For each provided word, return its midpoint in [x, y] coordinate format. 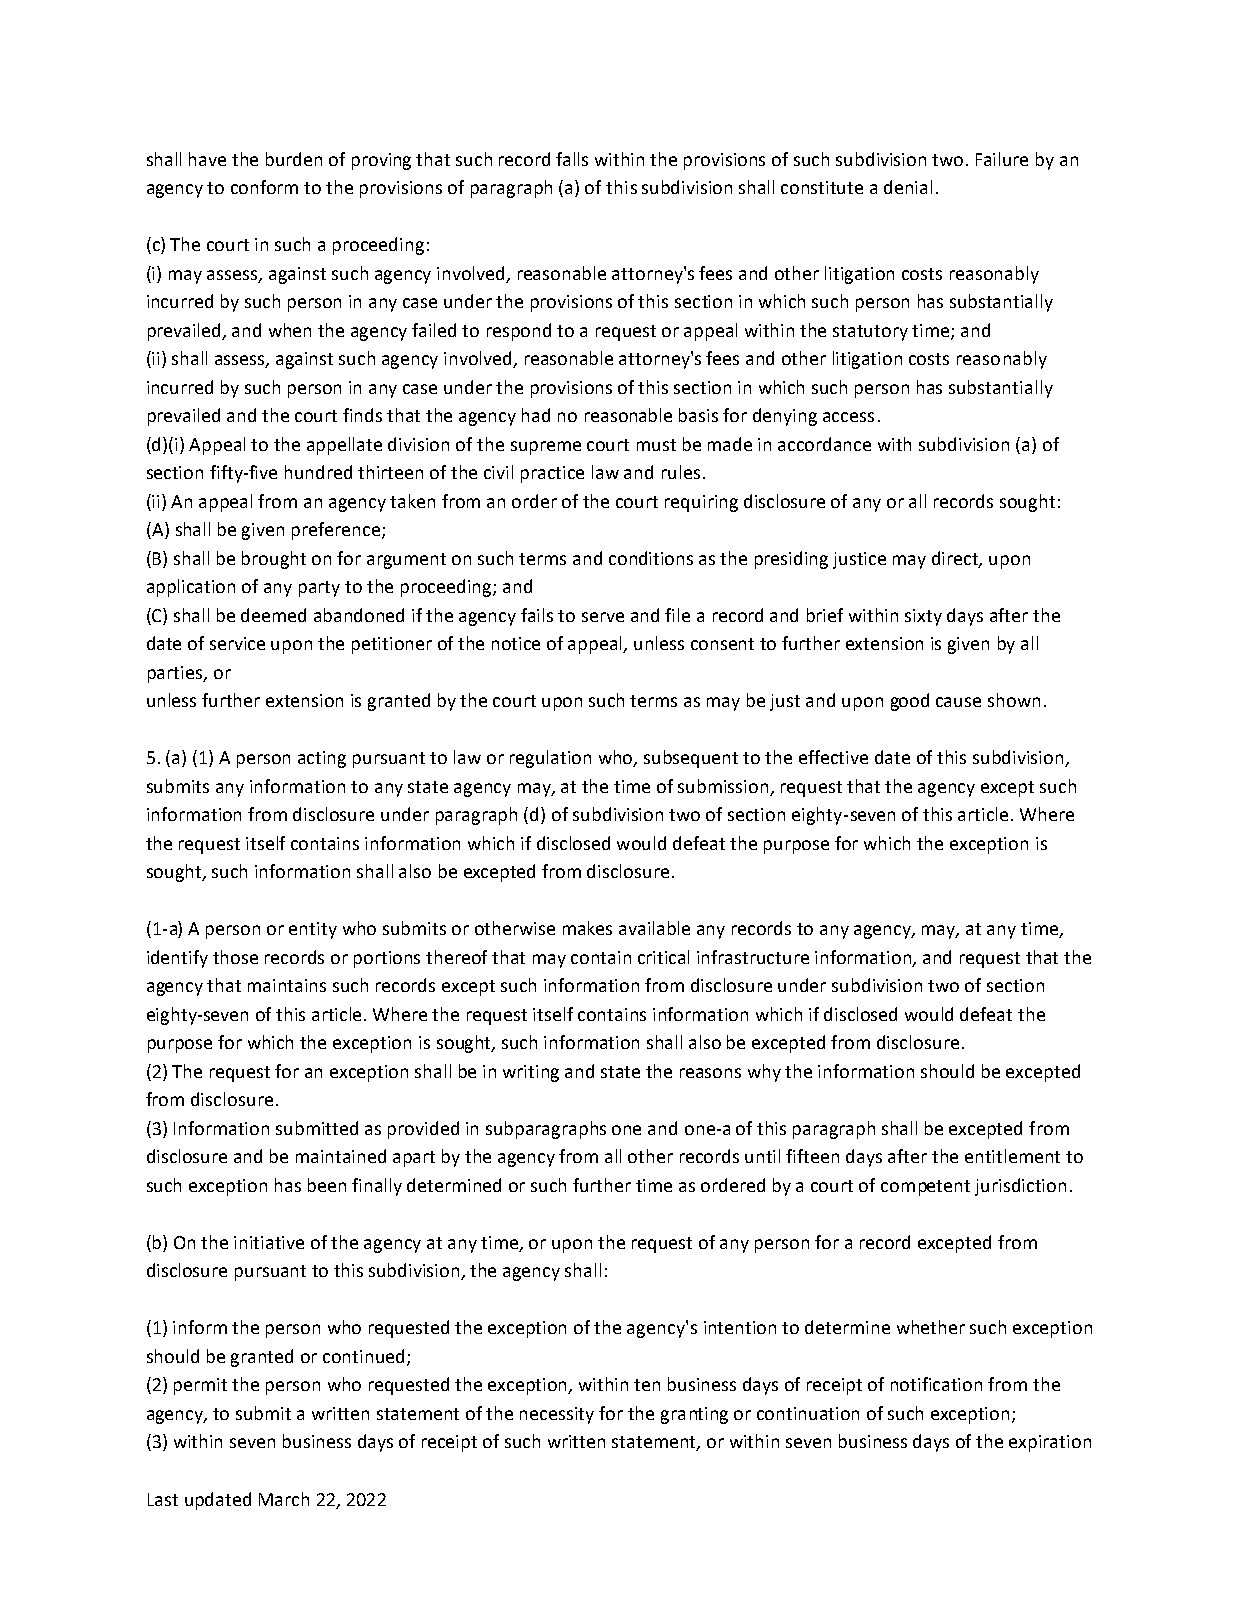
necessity [557, 1415]
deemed [273, 615]
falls [572, 159]
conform [264, 187]
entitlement [1012, 1156]
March [284, 1499]
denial [908, 187]
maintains [287, 985]
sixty [923, 617]
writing [531, 1073]
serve [603, 617]
